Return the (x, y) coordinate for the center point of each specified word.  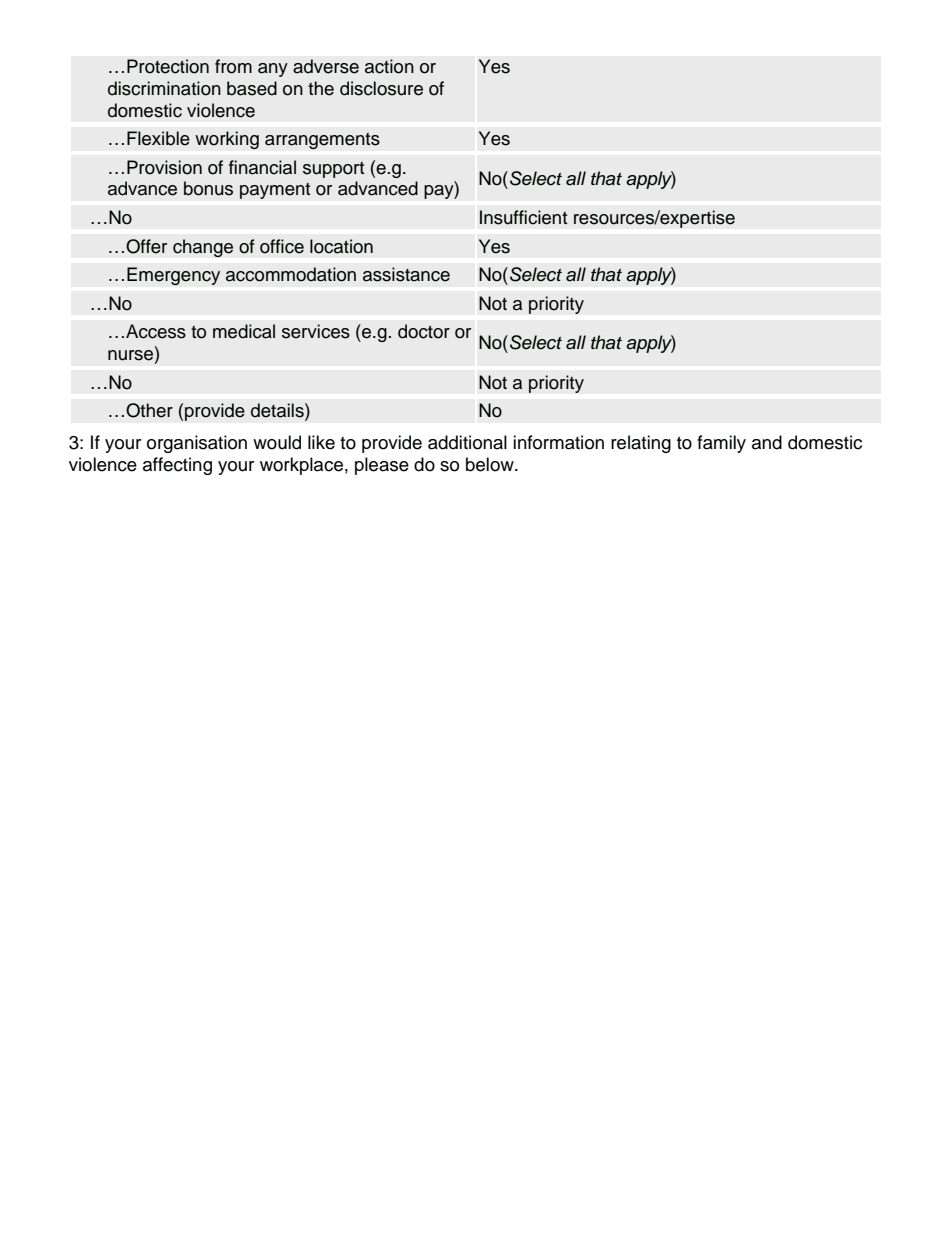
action (389, 66)
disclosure (381, 88)
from (233, 66)
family (721, 444)
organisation (197, 444)
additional (467, 442)
